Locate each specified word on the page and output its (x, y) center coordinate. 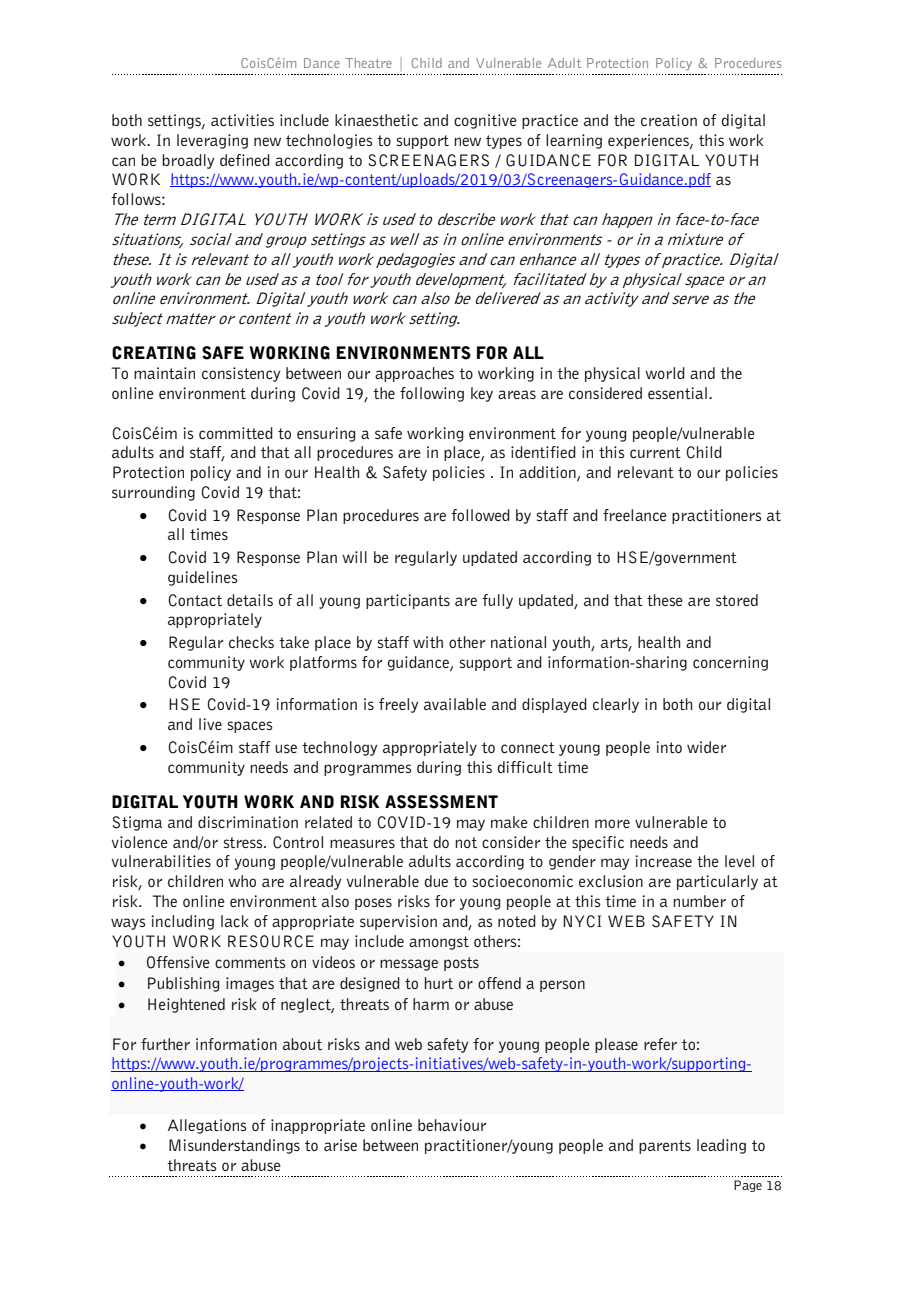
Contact (195, 600)
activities (242, 120)
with (428, 642)
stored (737, 600)
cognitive (485, 121)
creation (669, 120)
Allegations (207, 1126)
